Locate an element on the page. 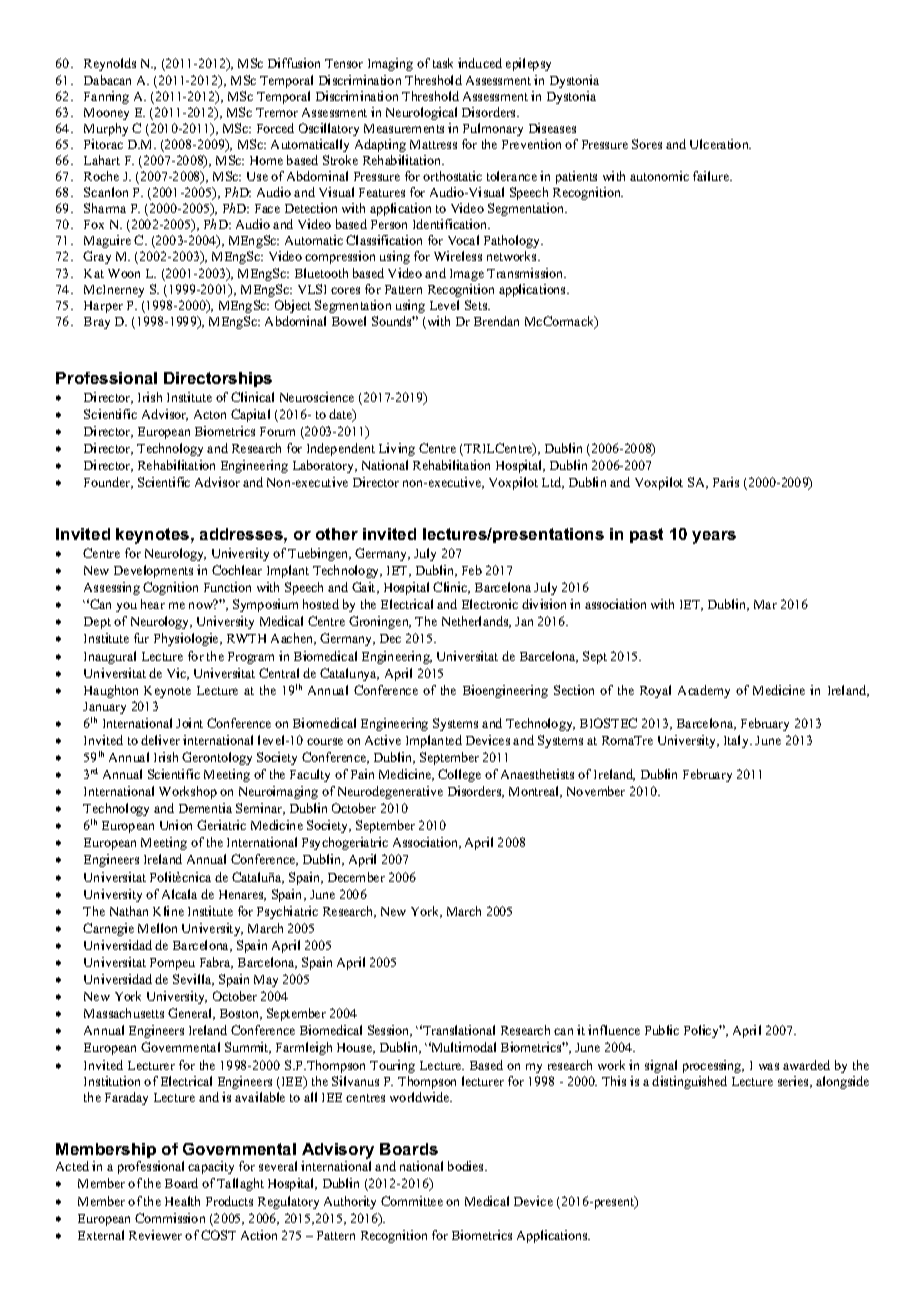 The image size is (924, 1308). series is located at coordinates (794, 1082).
